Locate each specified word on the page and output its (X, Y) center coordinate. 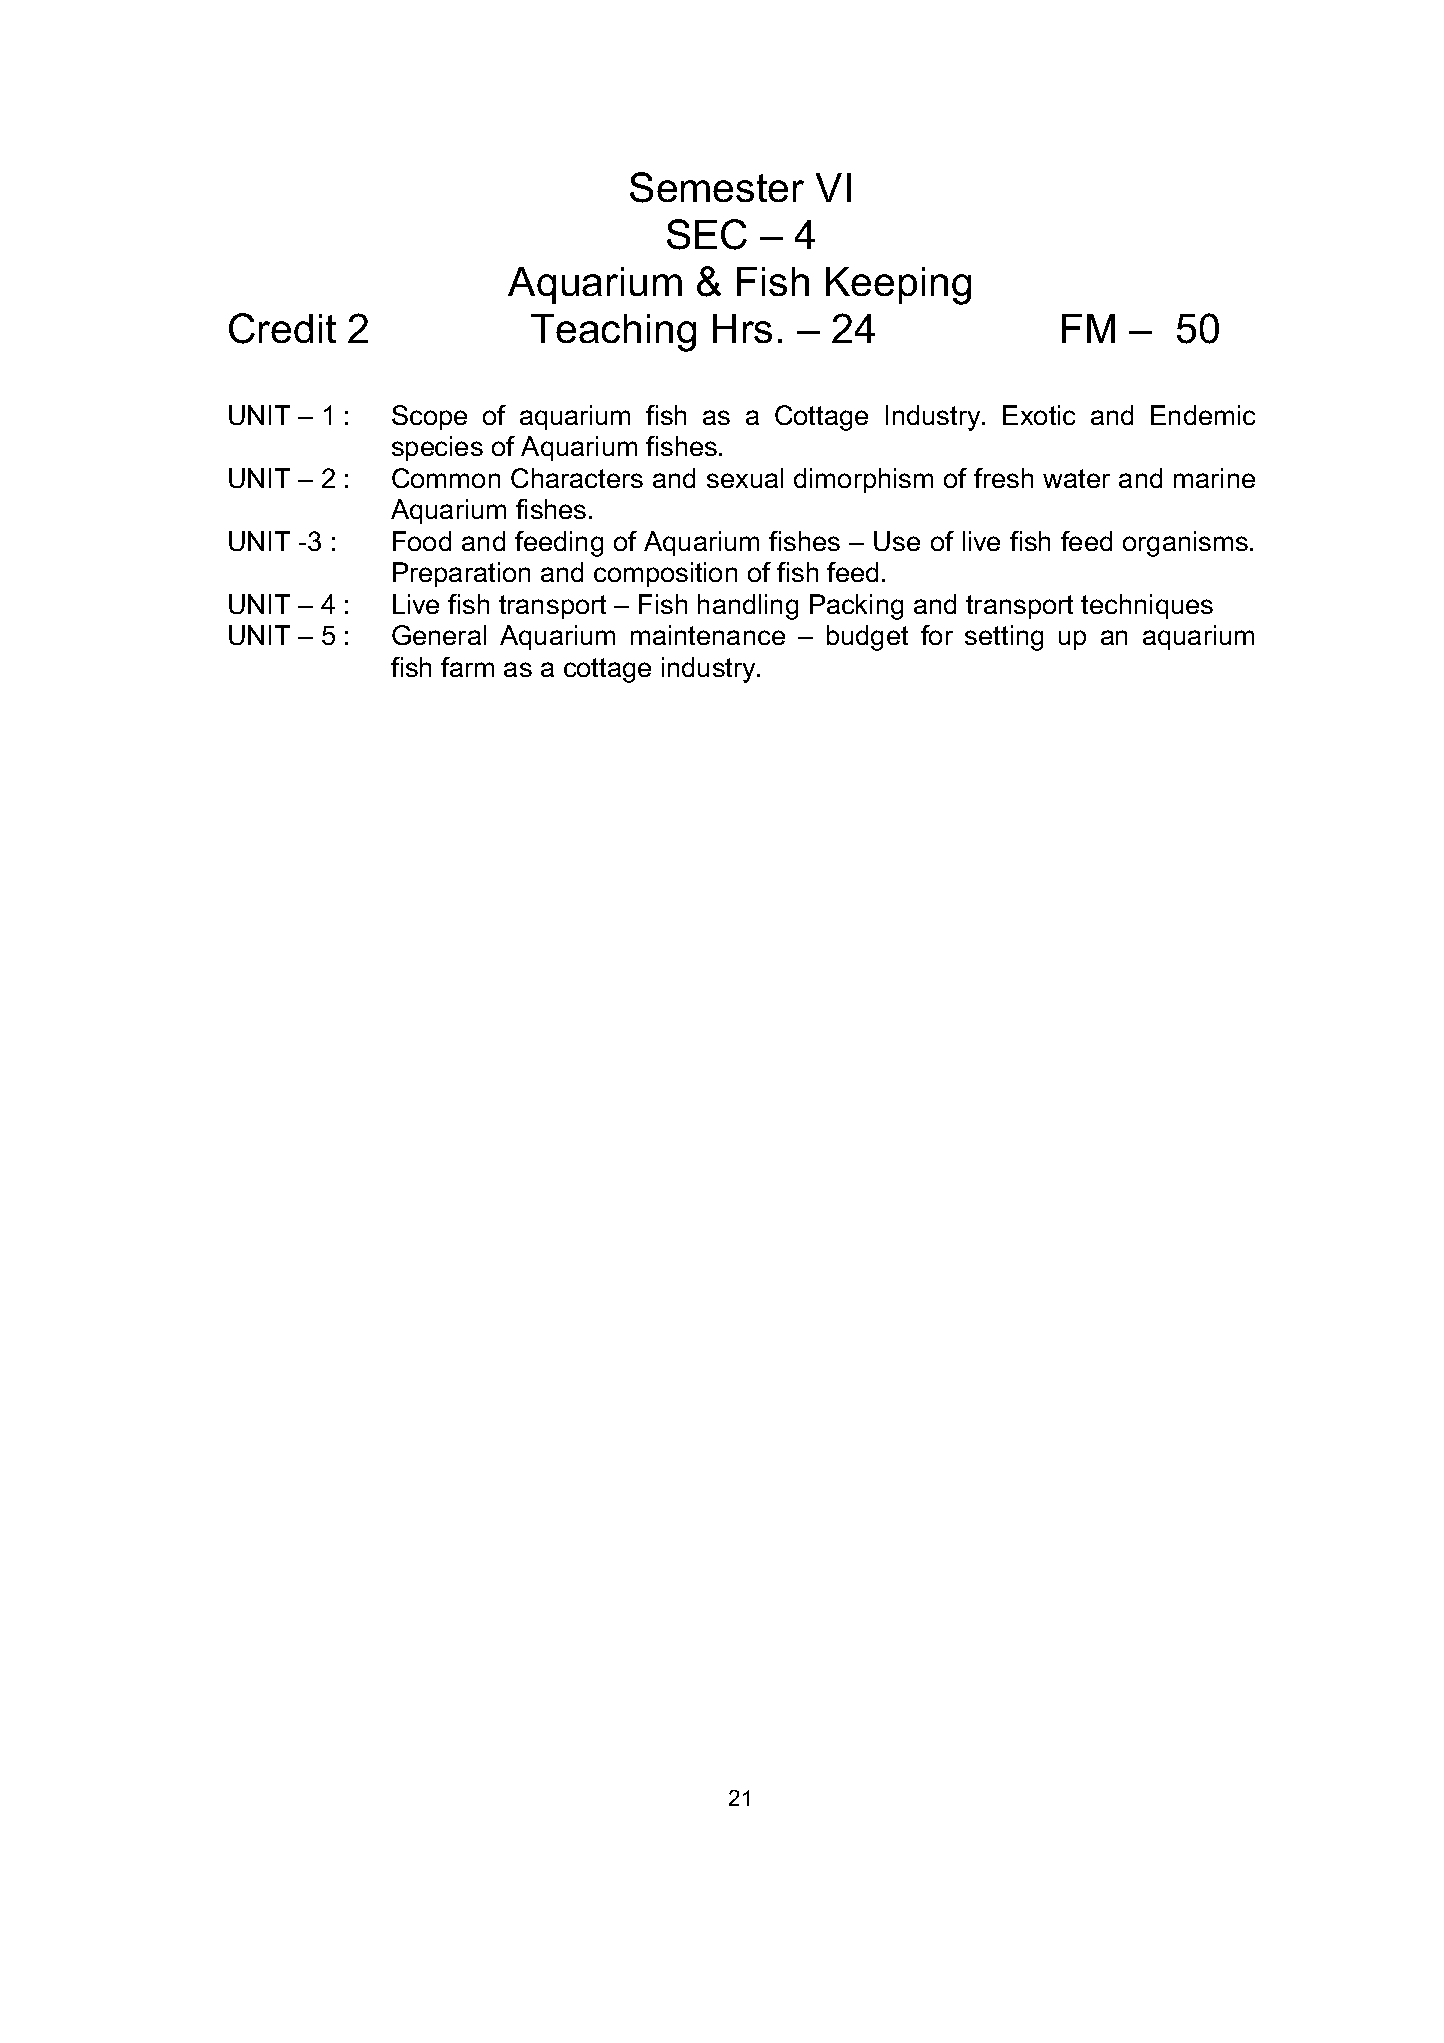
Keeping (898, 286)
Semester (717, 187)
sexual (745, 478)
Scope (429, 417)
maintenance (708, 635)
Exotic (1039, 415)
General (439, 635)
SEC (707, 234)
